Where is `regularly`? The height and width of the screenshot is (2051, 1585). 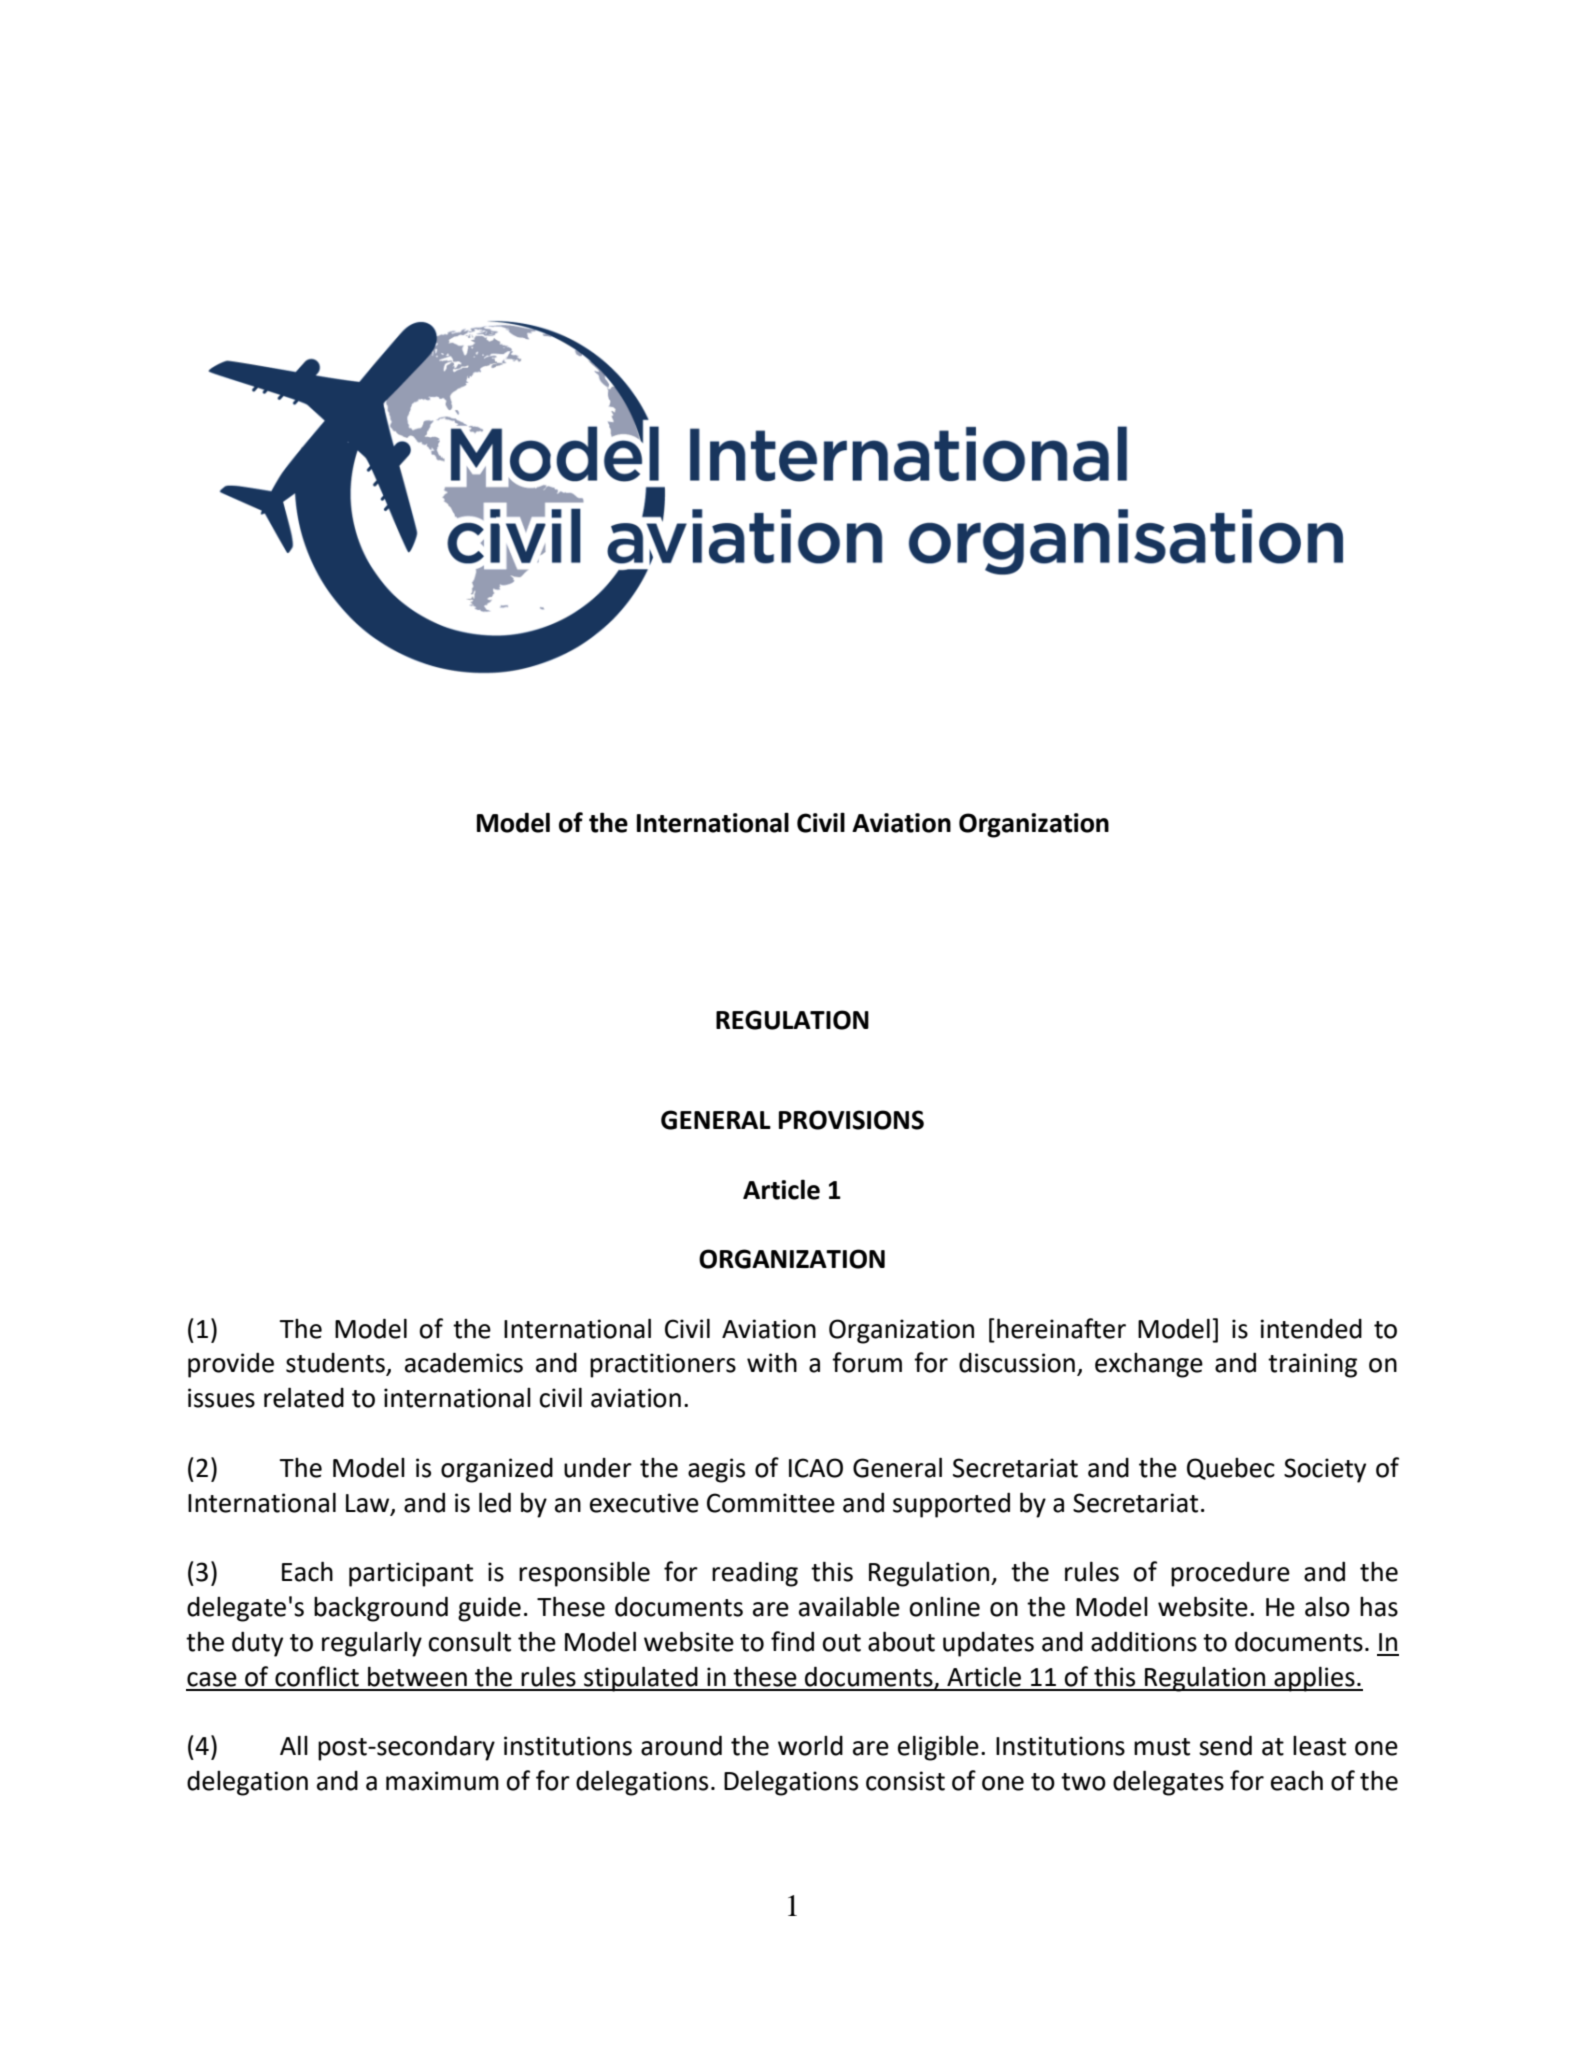
regularly is located at coordinates (372, 1644).
